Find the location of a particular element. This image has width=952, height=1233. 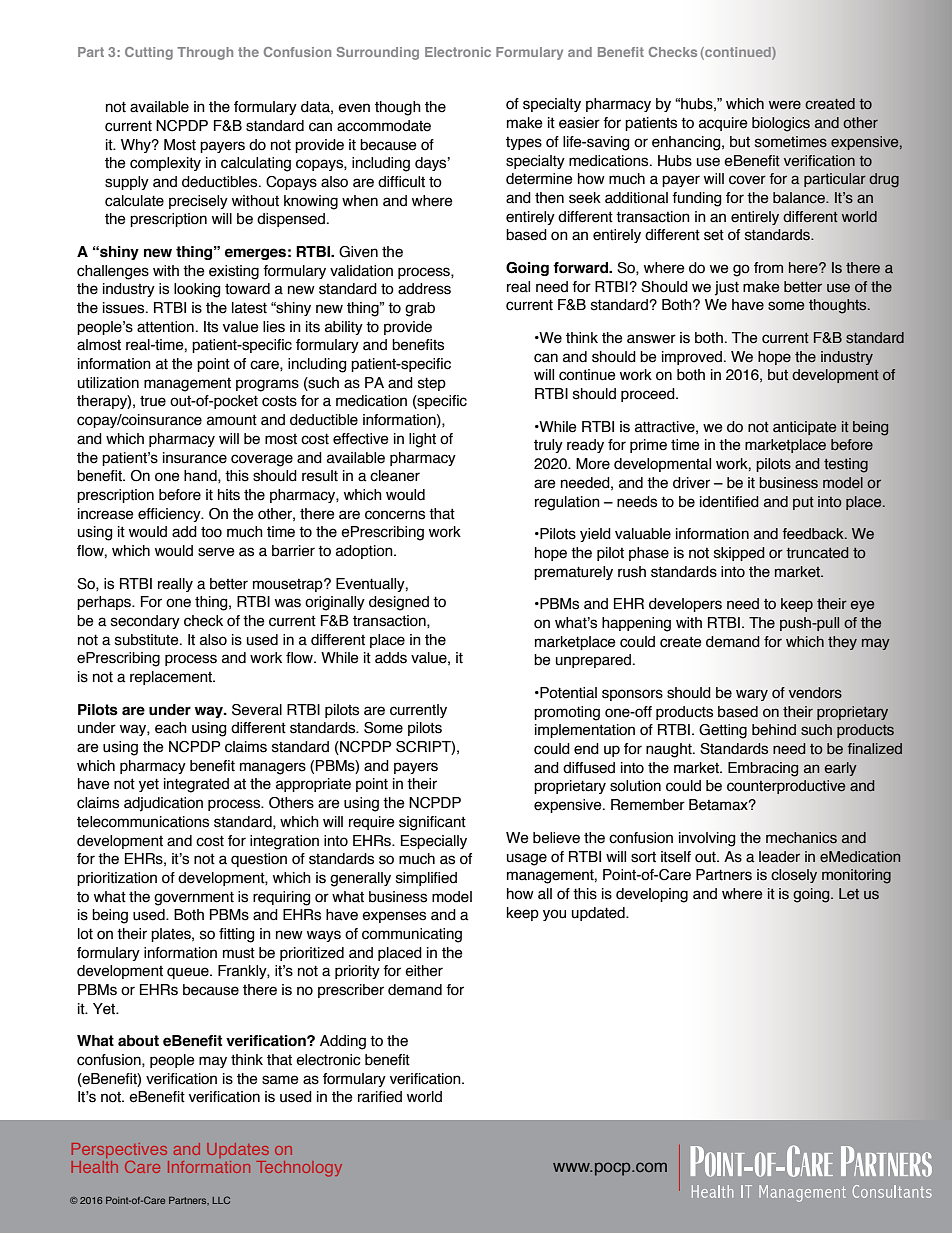

they is located at coordinates (842, 643).
